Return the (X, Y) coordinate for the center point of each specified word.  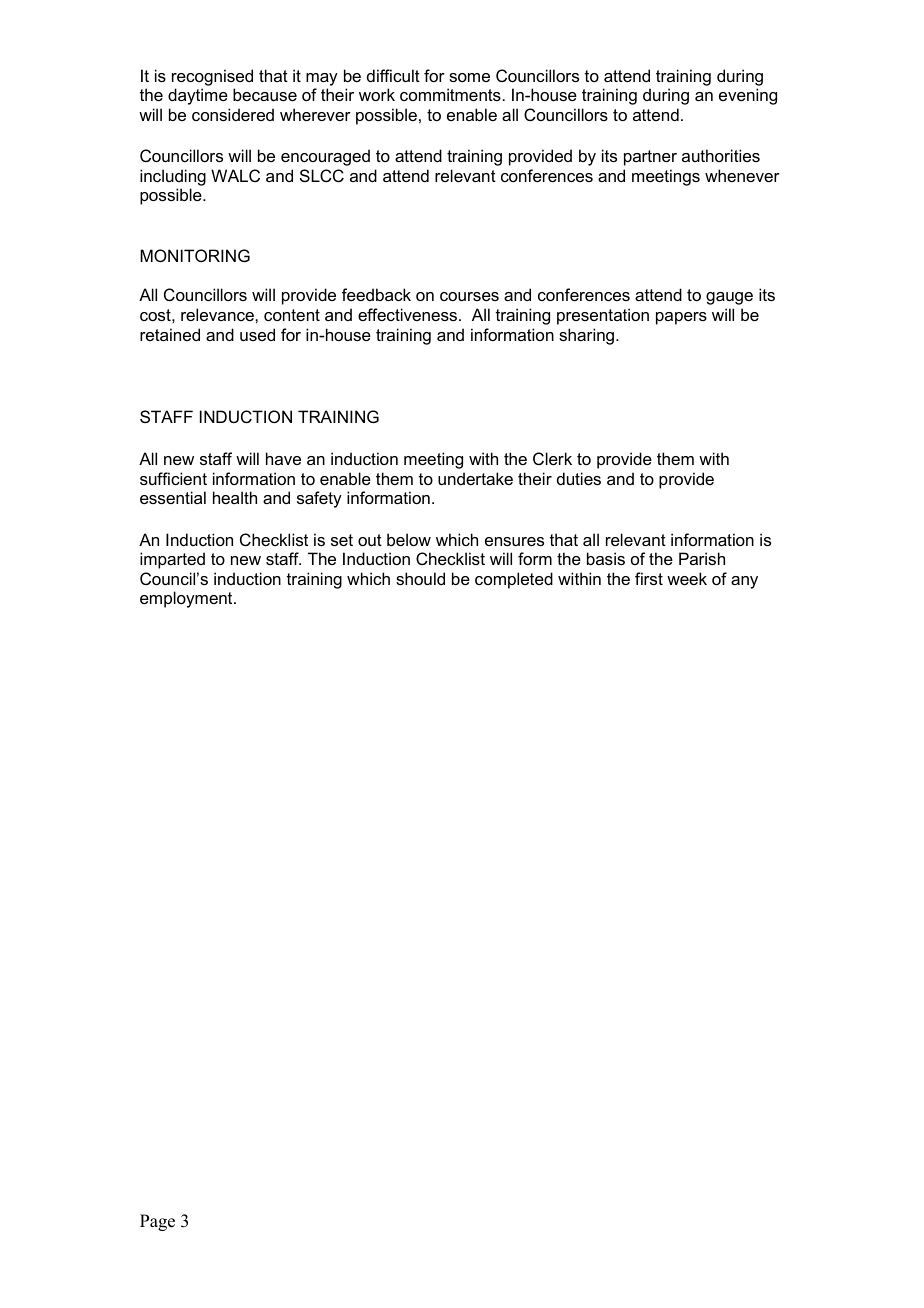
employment (187, 599)
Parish (702, 558)
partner (650, 158)
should (420, 578)
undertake (475, 478)
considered (233, 114)
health (235, 497)
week (687, 578)
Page (157, 1222)
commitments (450, 94)
